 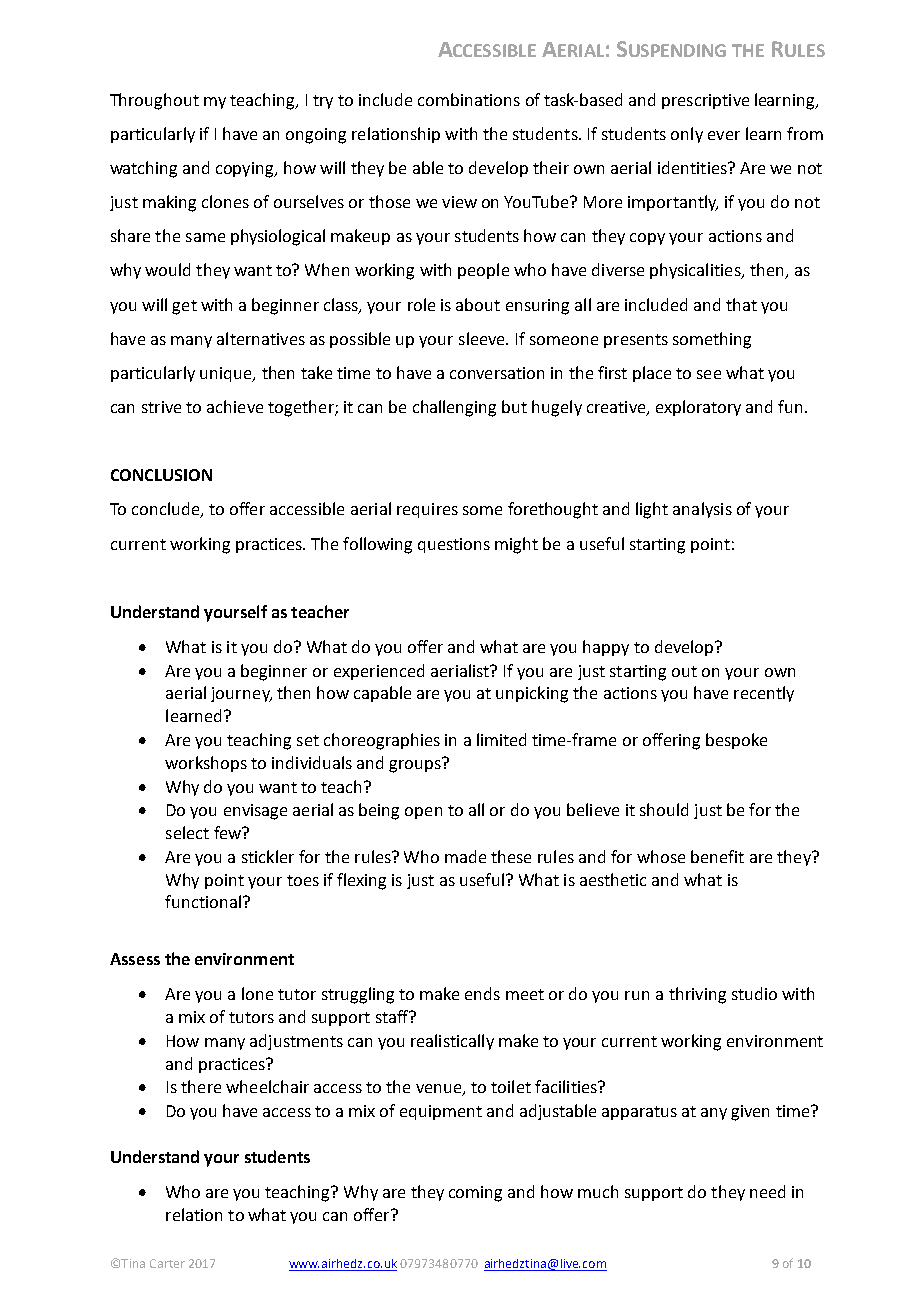 What do you see at coordinates (764, 694) in the screenshot?
I see `recently` at bounding box center [764, 694].
